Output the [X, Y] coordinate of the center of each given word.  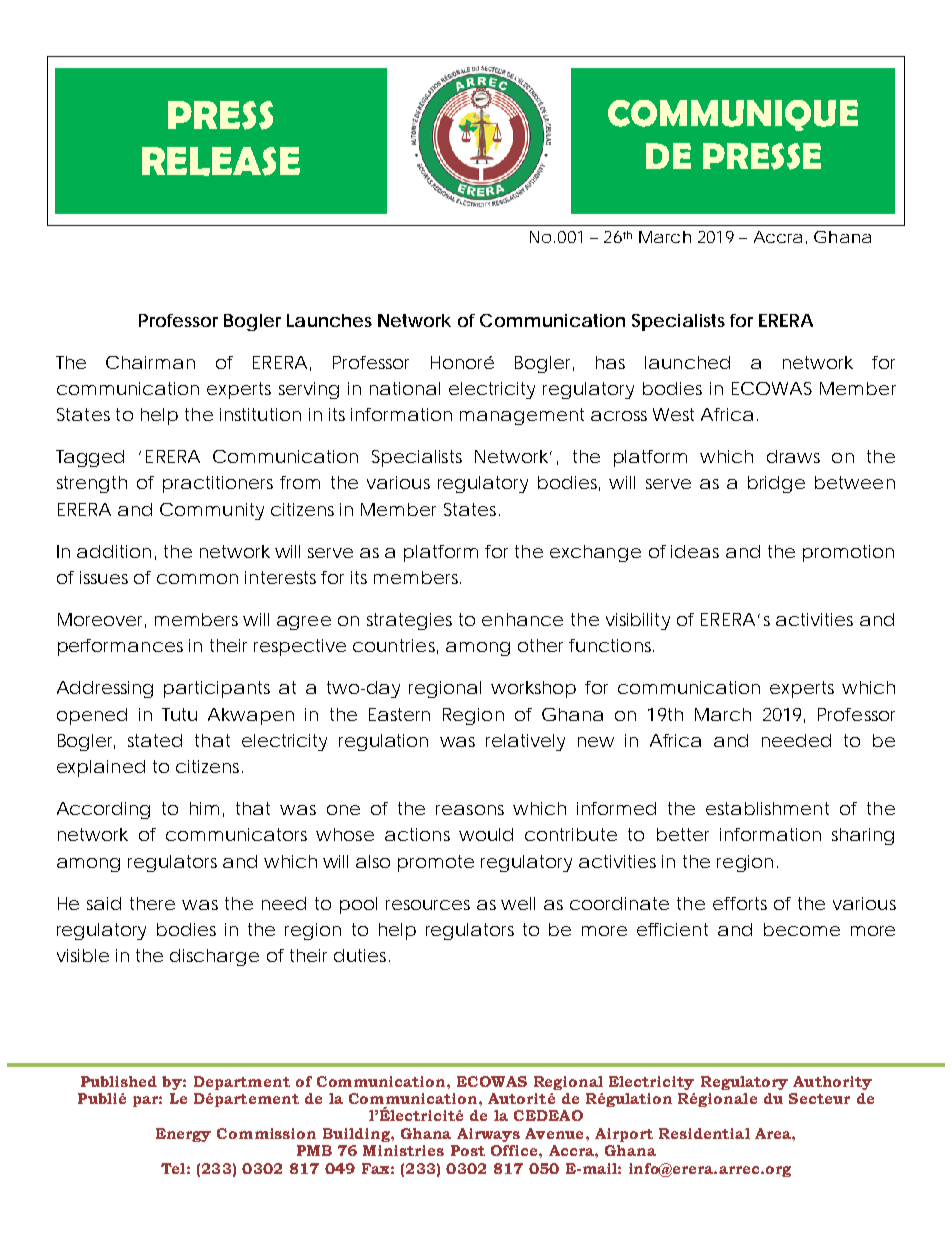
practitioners [218, 484]
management [522, 416]
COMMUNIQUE [733, 115]
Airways [488, 1135]
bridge [776, 484]
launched [687, 362]
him [204, 808]
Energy [183, 1135]
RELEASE [221, 161]
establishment [767, 808]
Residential [704, 1133]
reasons [470, 810]
